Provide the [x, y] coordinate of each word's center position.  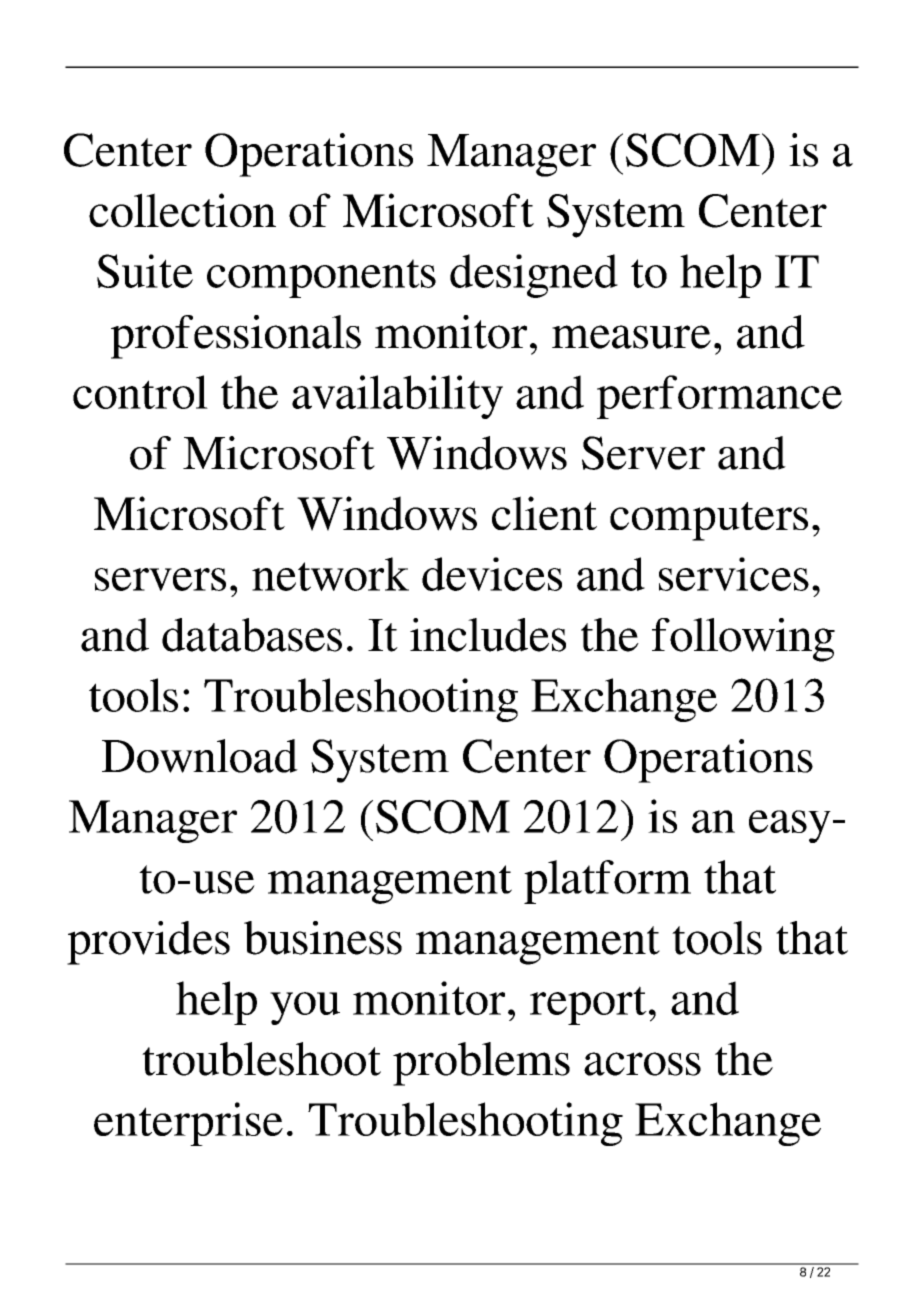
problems [481, 1064]
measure [631, 337]
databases [252, 635]
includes [488, 635]
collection [182, 210]
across [642, 1064]
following [743, 640]
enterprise [188, 1124]
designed [534, 276]
